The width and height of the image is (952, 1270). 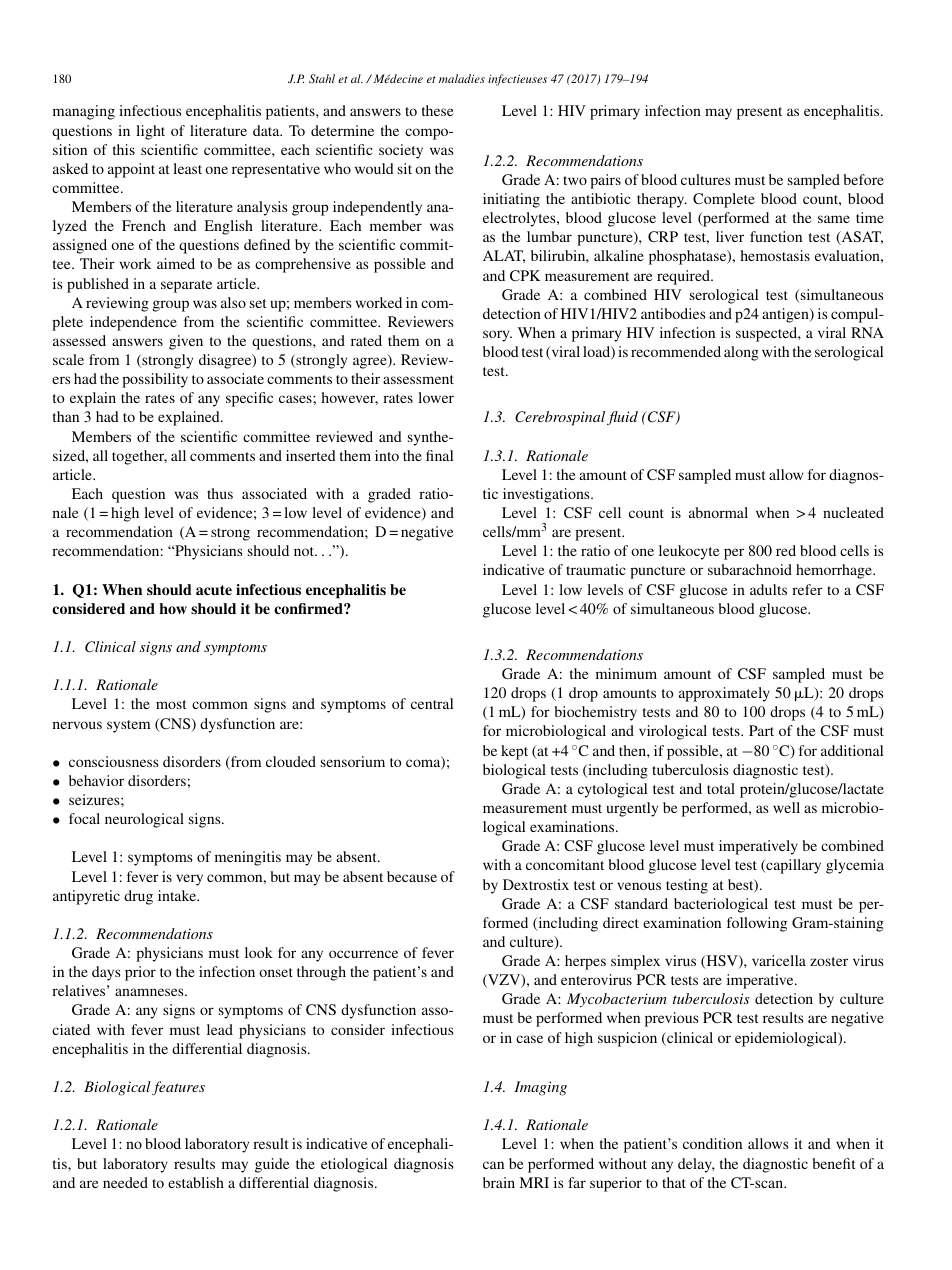 What do you see at coordinates (196, 1182) in the image?
I see `establish` at bounding box center [196, 1182].
